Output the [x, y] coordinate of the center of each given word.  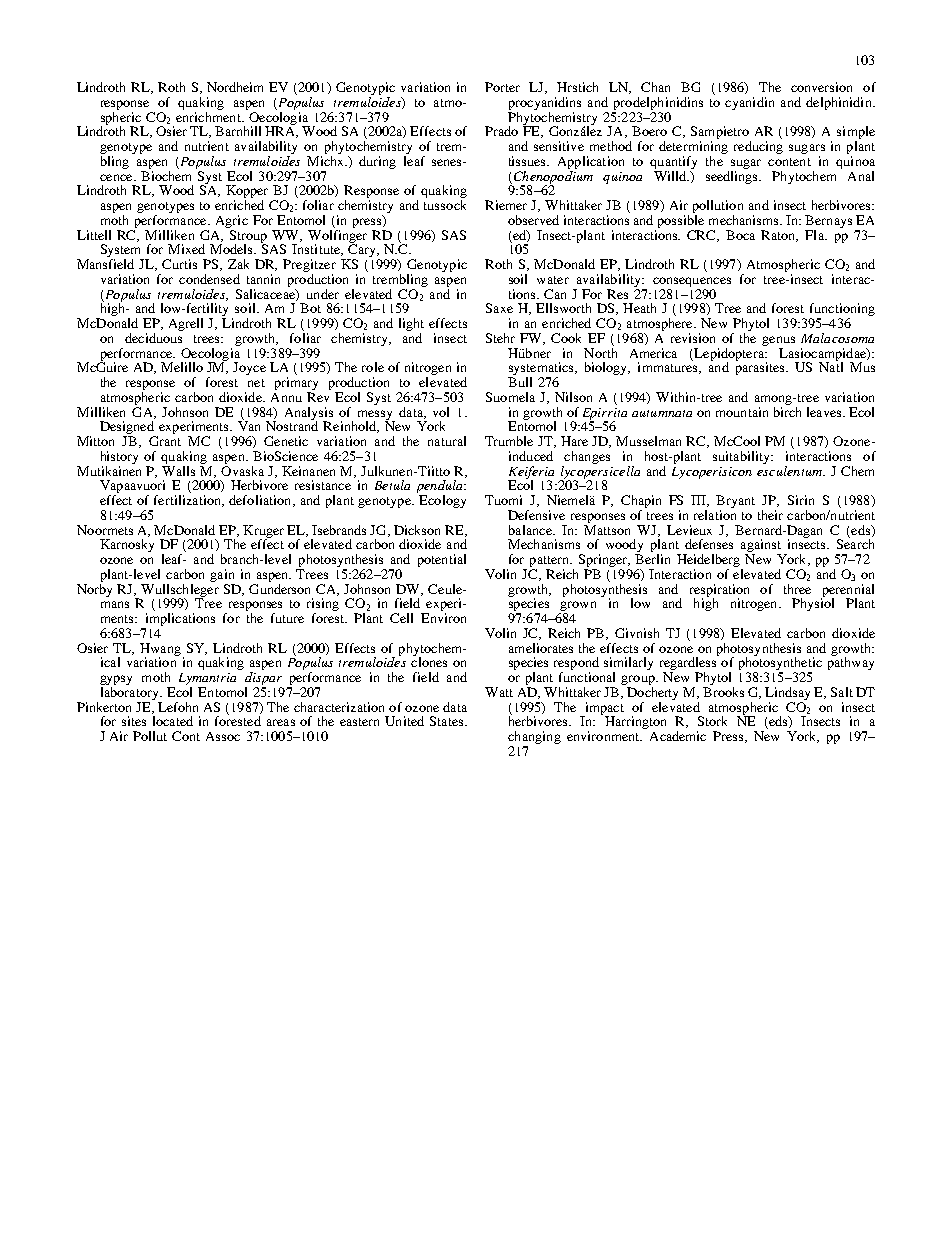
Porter [502, 87]
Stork [712, 721]
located [173, 721]
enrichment [209, 115]
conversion [821, 87]
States [446, 721]
